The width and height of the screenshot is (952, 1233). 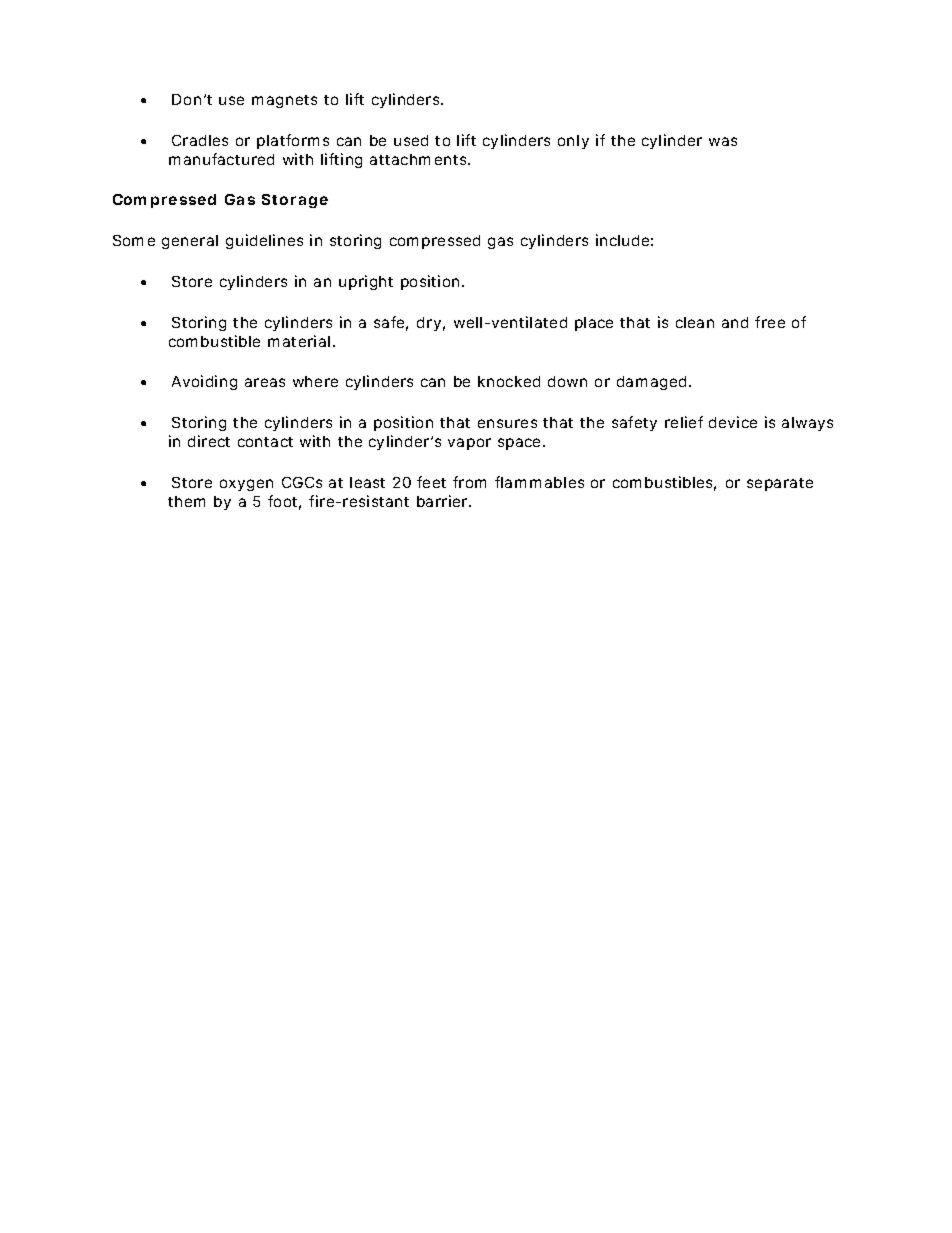 I want to click on material, so click(x=299, y=341).
